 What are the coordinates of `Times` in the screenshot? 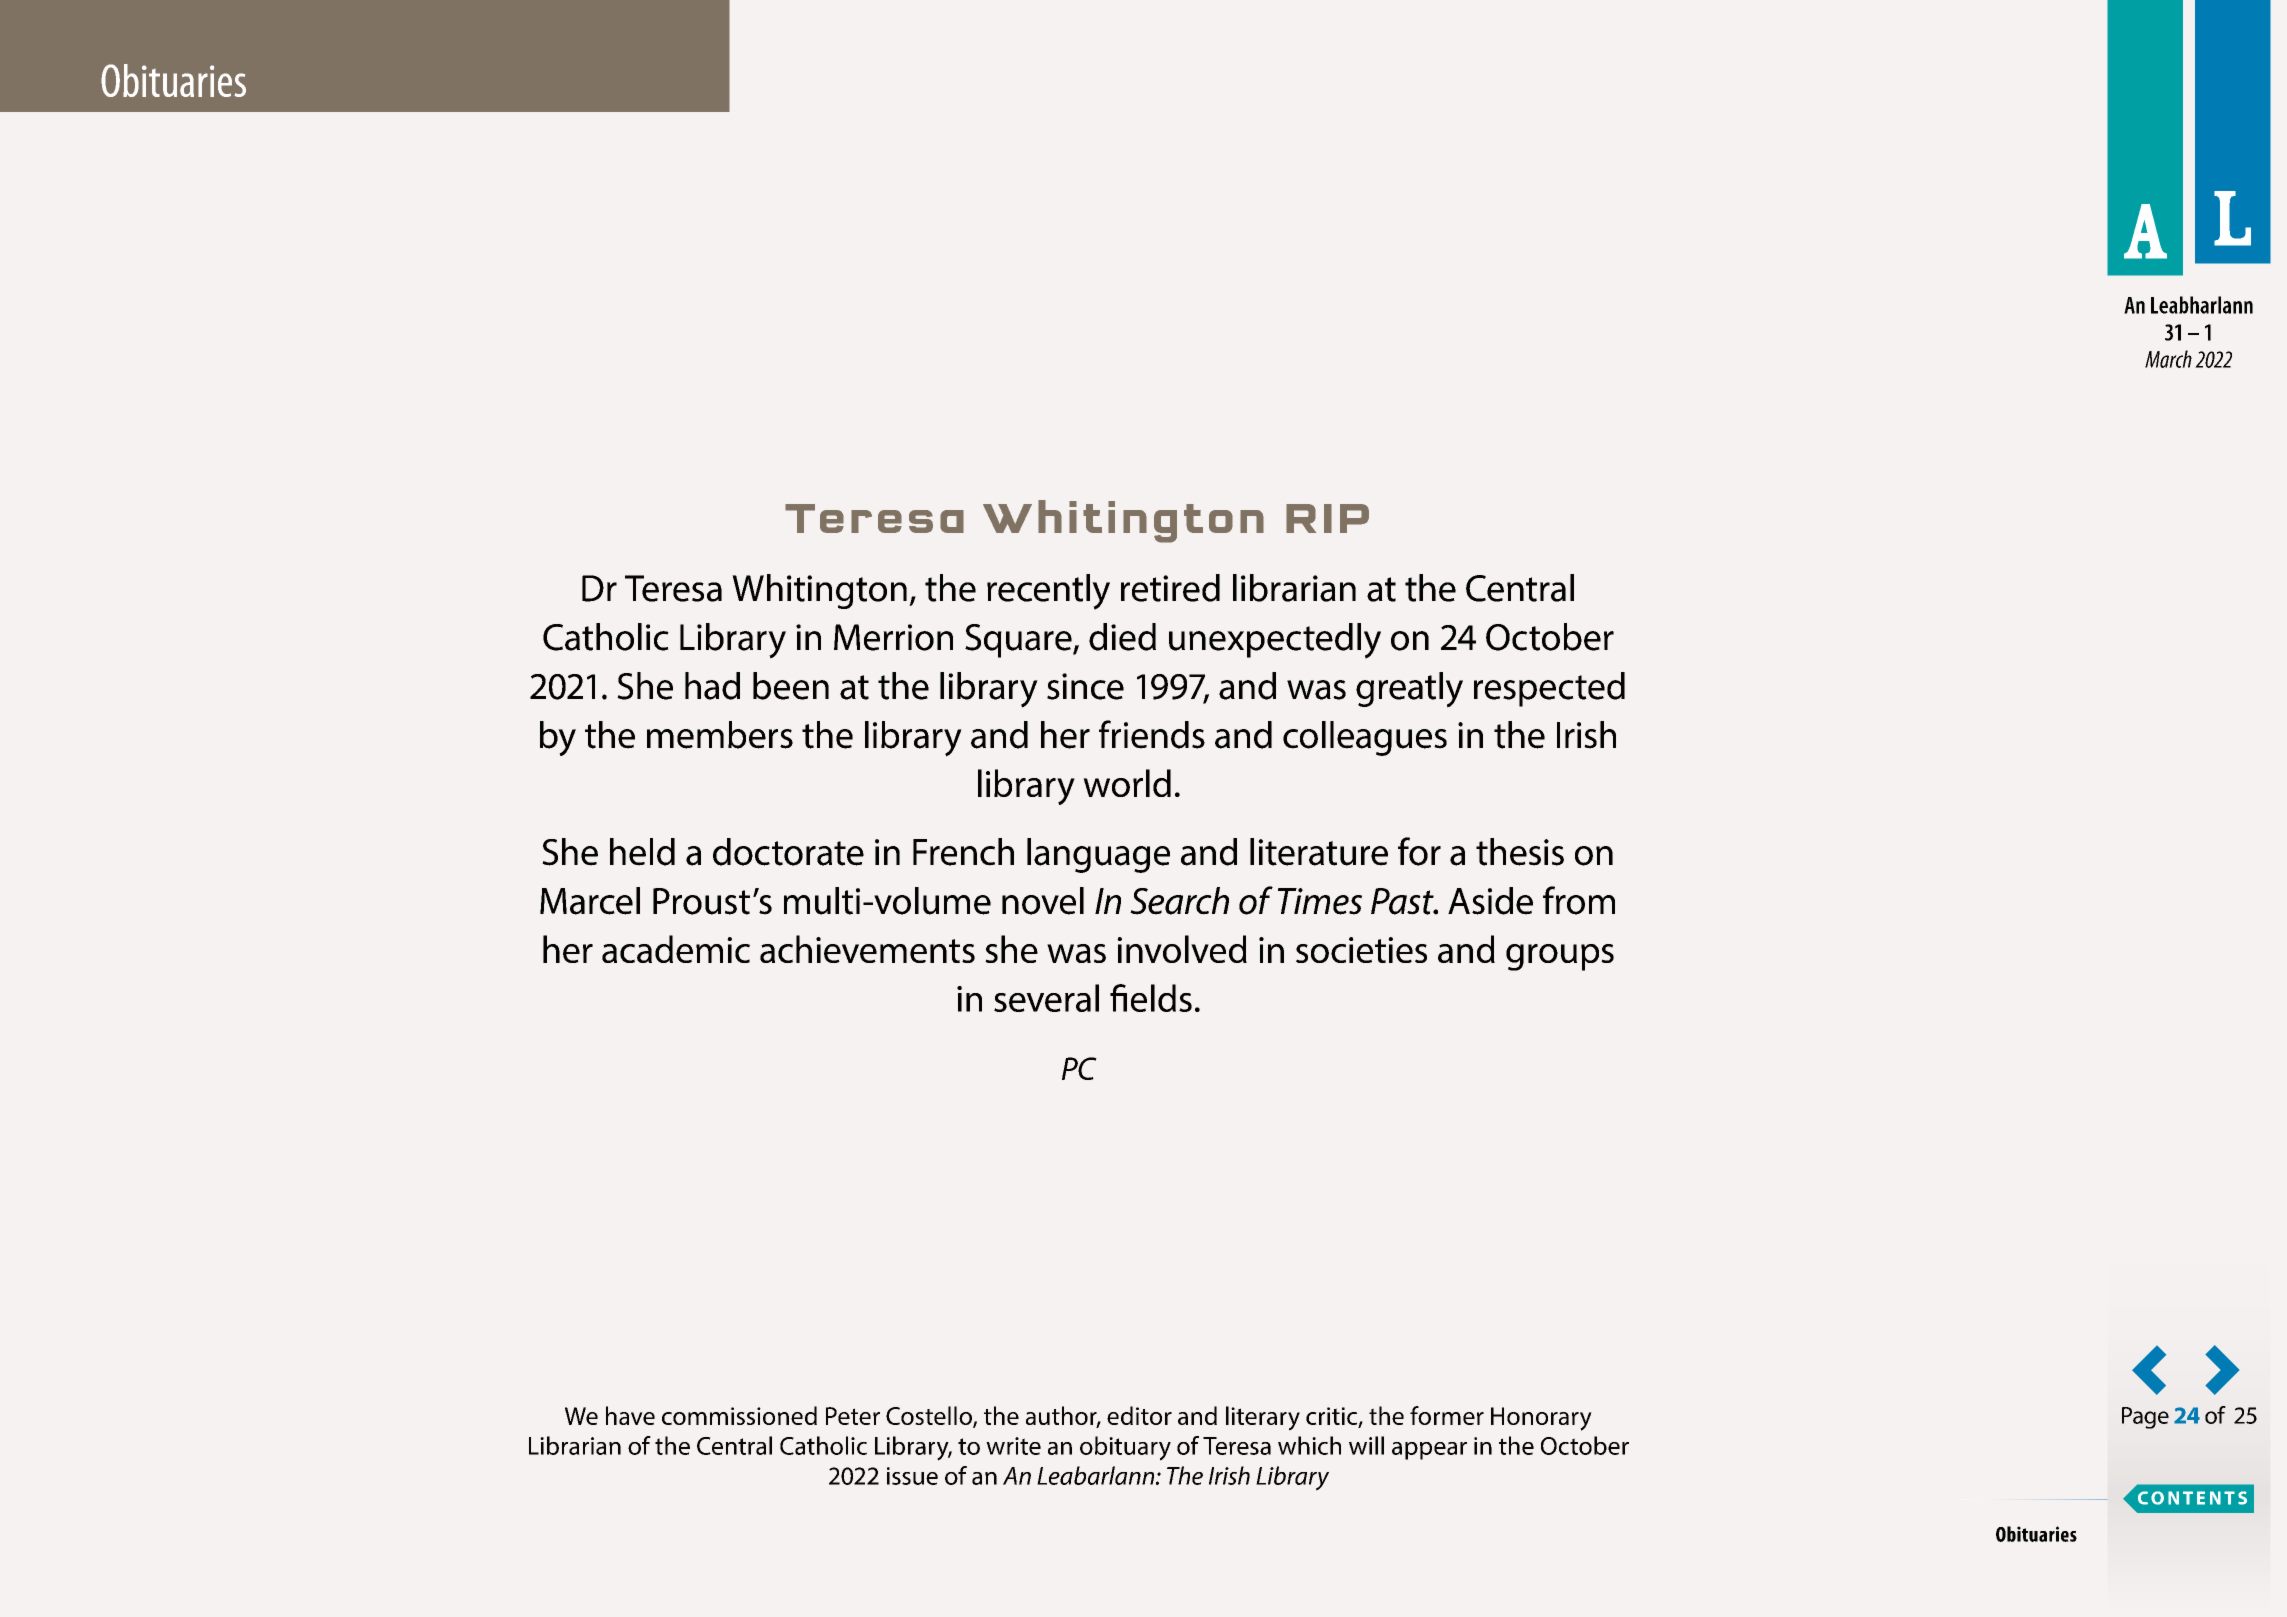 It's located at (1320, 901).
